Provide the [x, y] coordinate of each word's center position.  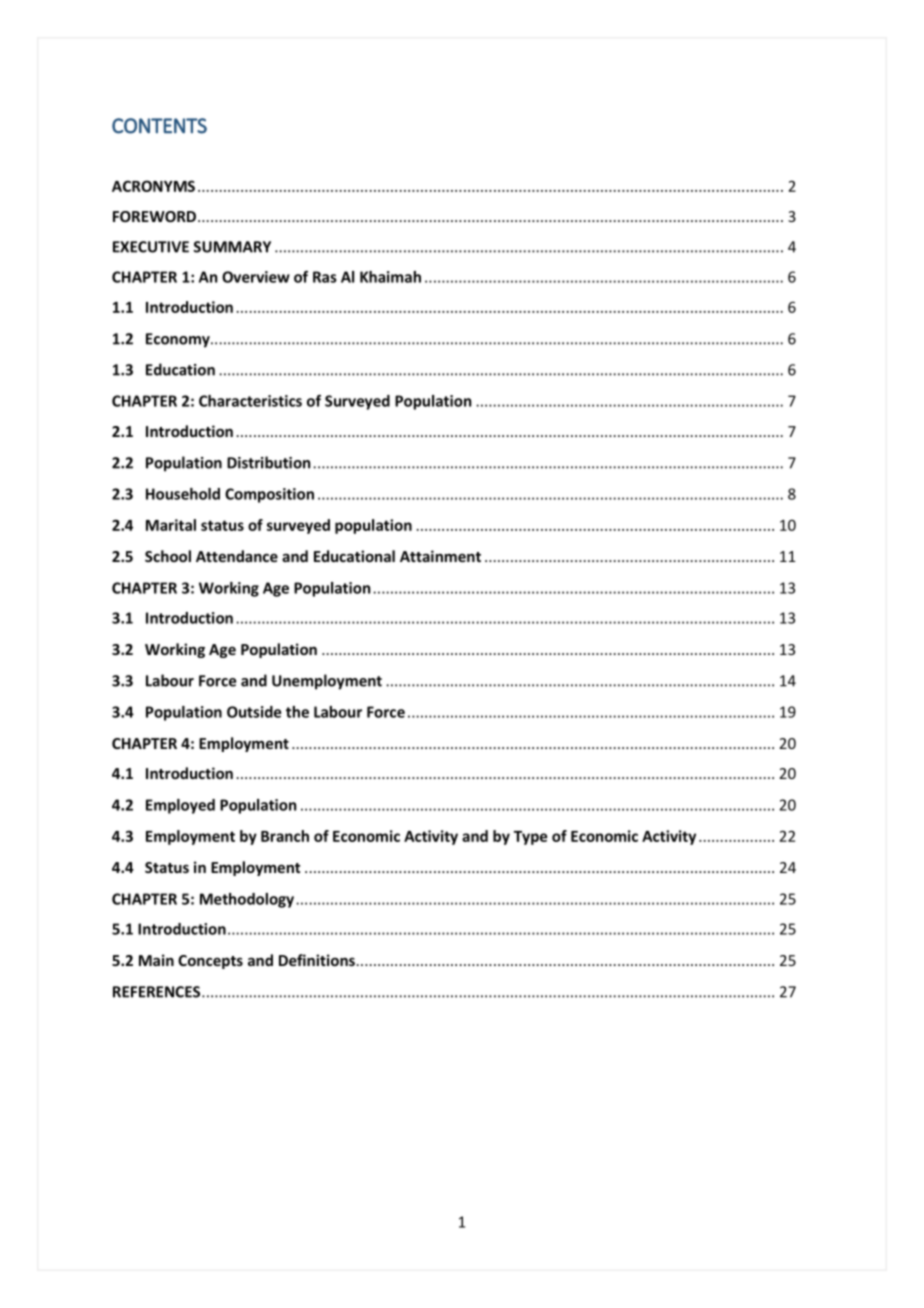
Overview [256, 277]
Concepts [210, 962]
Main [156, 960]
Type [530, 838]
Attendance [237, 556]
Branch [285, 836]
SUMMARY [232, 247]
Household [183, 494]
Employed [180, 806]
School [168, 556]
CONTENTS [159, 126]
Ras [325, 277]
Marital [171, 525]
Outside [254, 712]
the [297, 712]
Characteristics [250, 401]
